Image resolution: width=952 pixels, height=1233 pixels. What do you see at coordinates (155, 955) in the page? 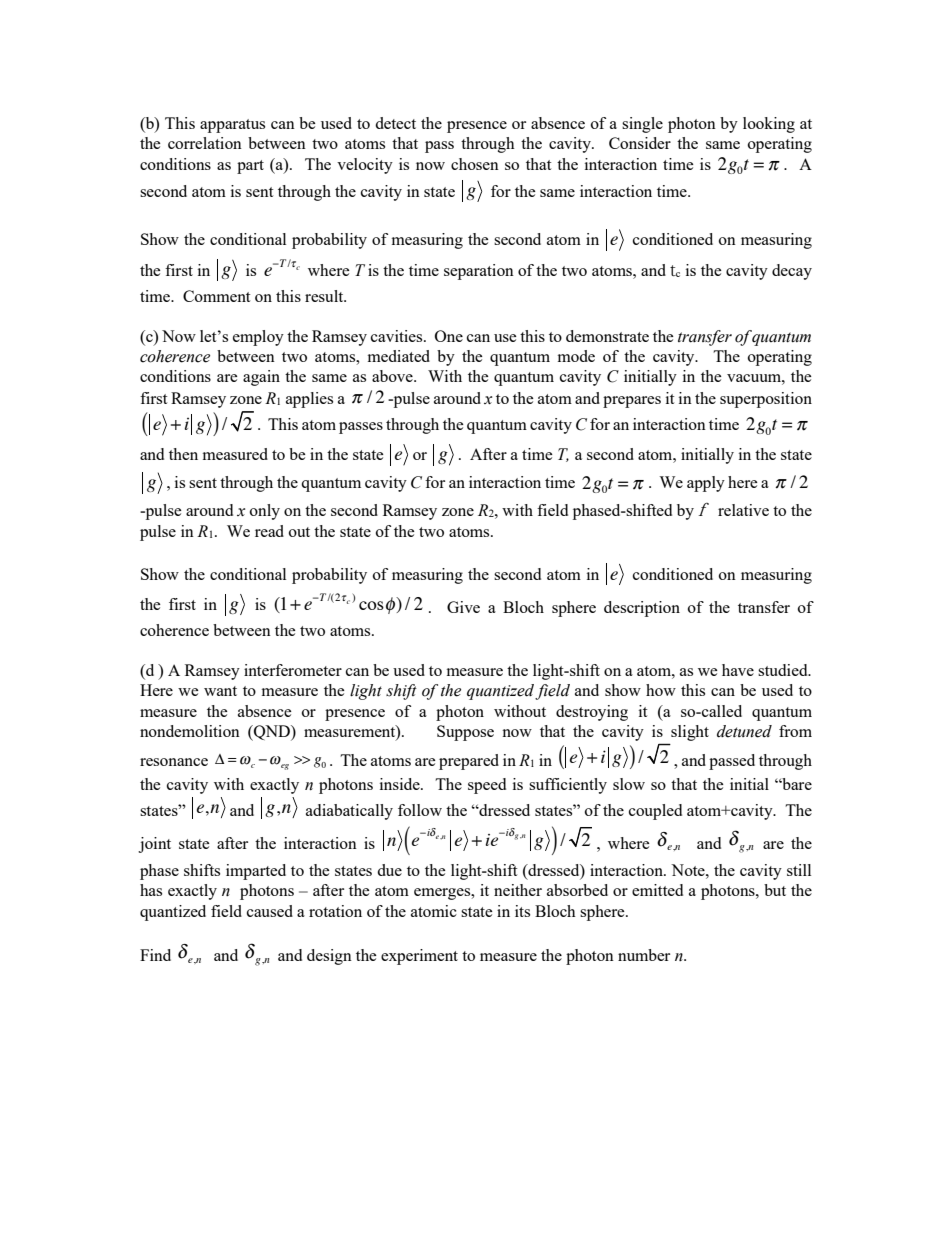
I see `Find` at bounding box center [155, 955].
